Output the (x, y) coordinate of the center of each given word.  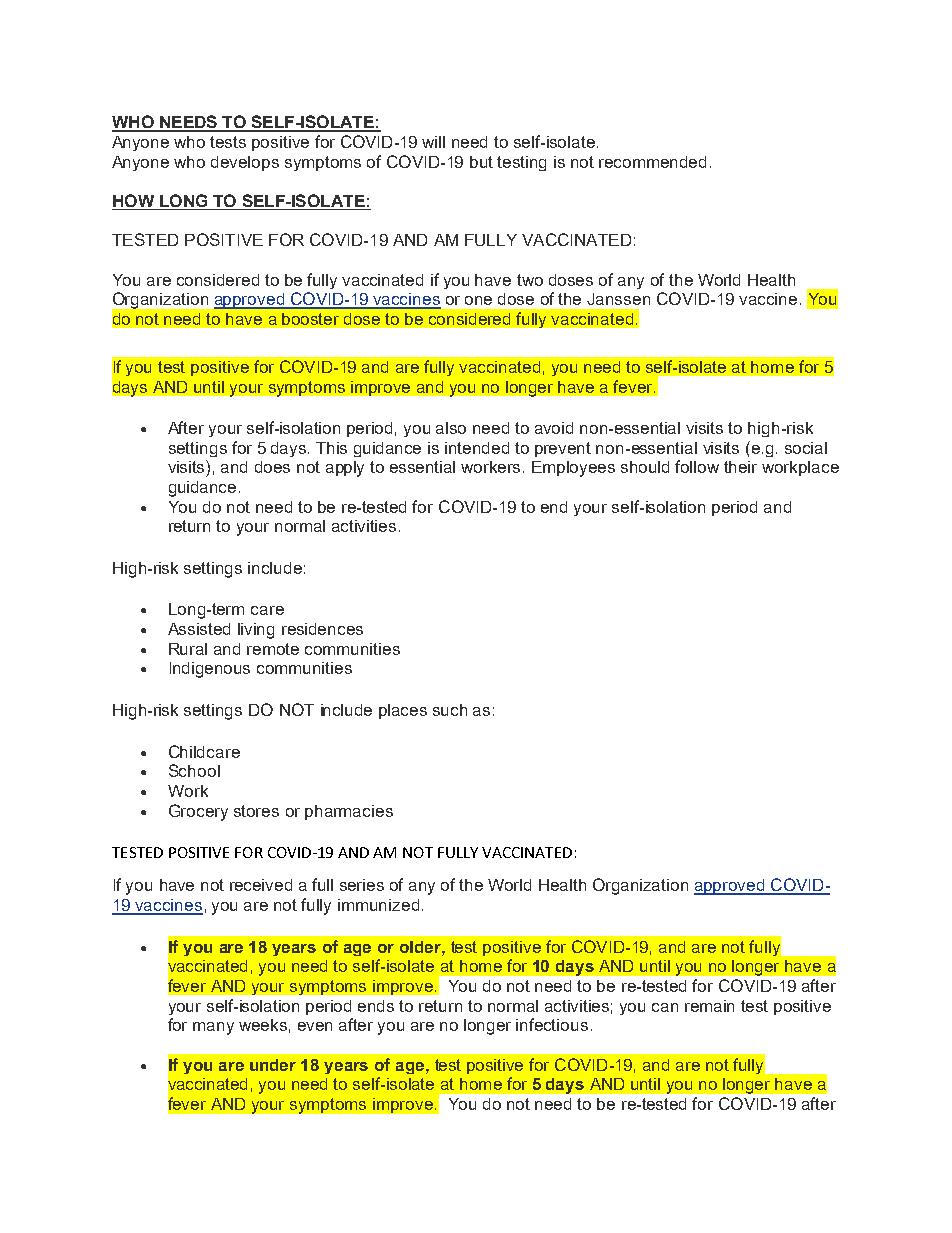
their (740, 467)
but (481, 162)
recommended (652, 162)
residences (322, 629)
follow (697, 466)
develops (245, 163)
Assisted (199, 629)
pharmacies (349, 812)
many (213, 1028)
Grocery (198, 812)
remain (709, 1006)
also (451, 428)
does (272, 467)
